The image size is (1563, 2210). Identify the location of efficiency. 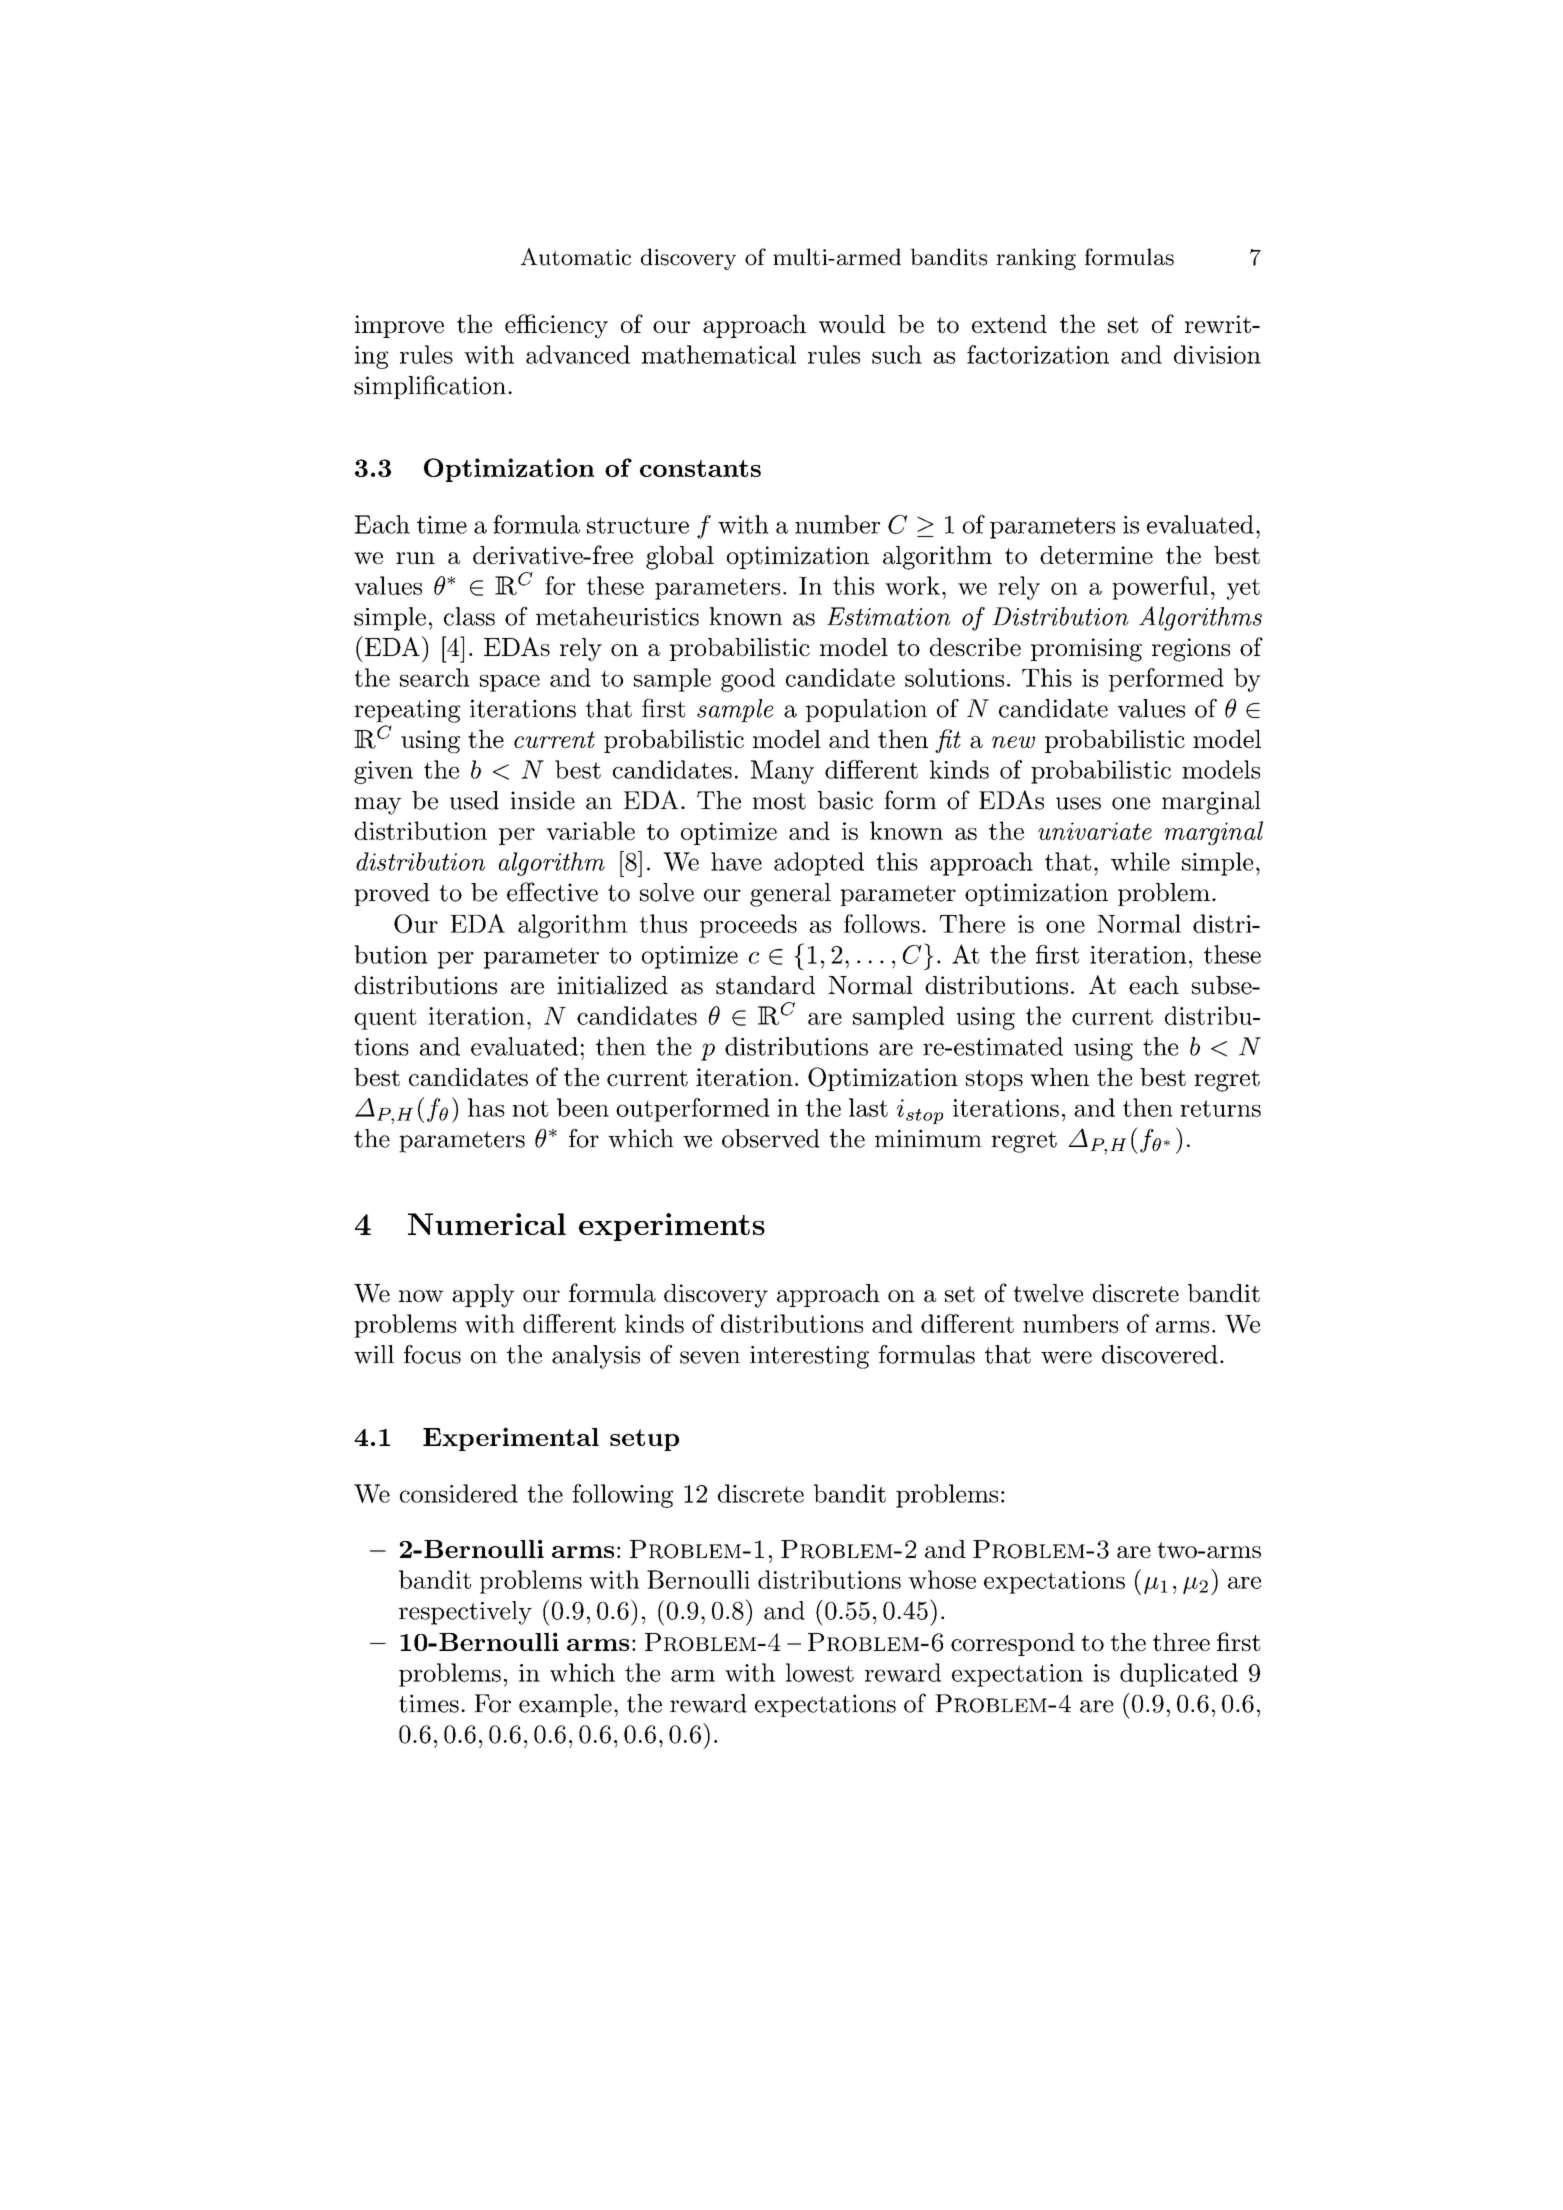
(556, 326).
